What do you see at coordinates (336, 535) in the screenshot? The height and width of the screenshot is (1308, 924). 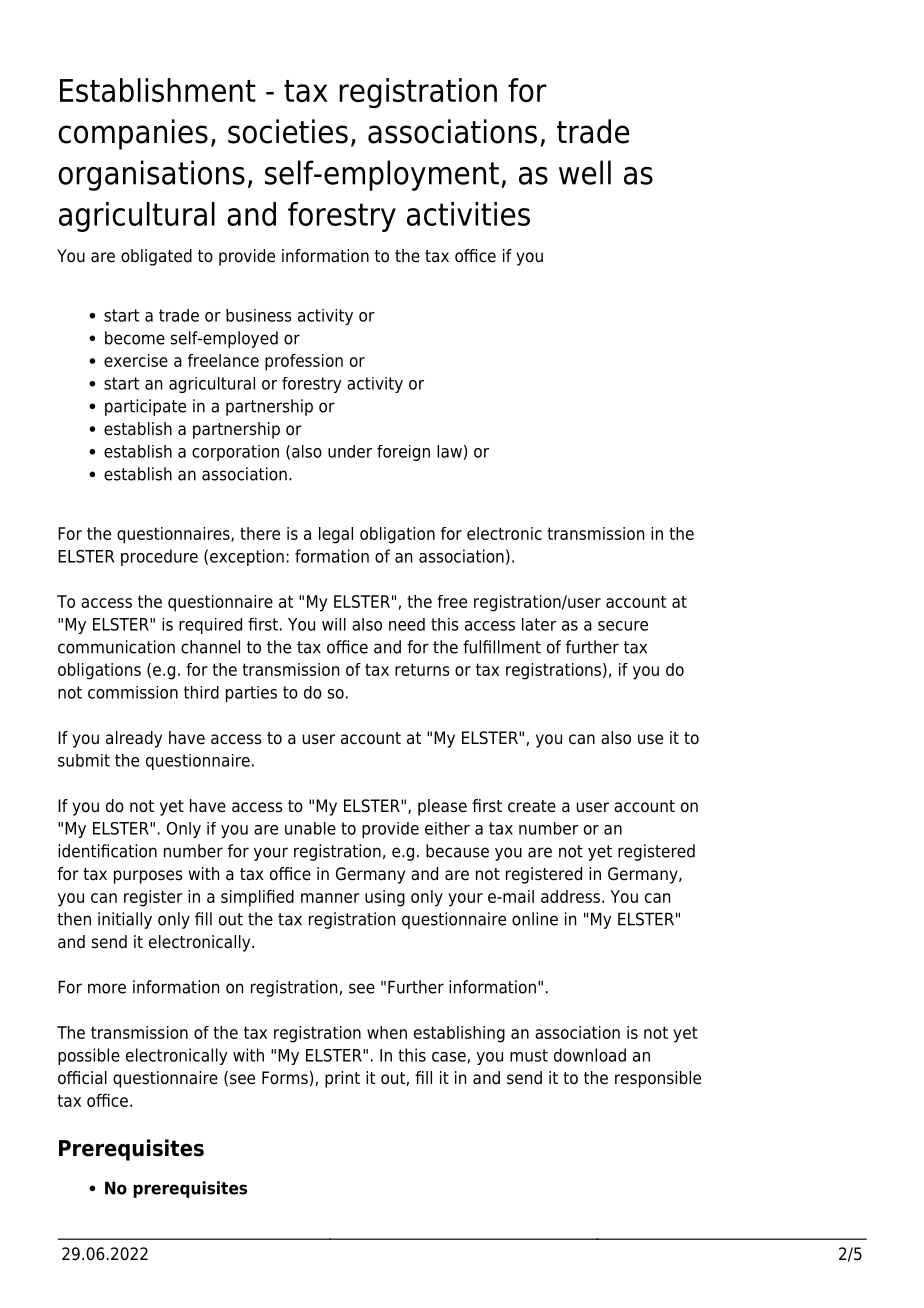 I see `legal` at bounding box center [336, 535].
